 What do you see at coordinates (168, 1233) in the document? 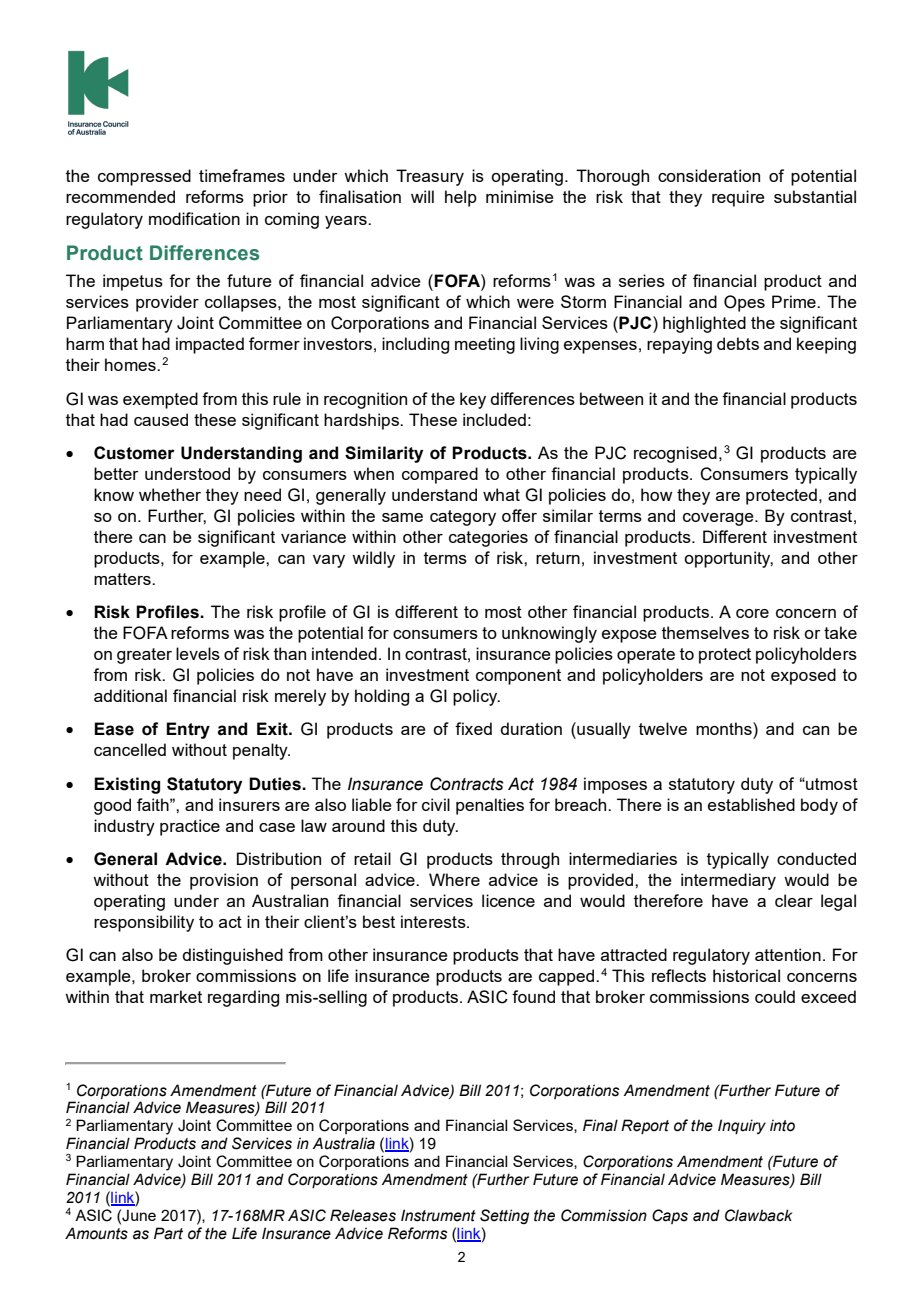
I see `Part` at bounding box center [168, 1233].
